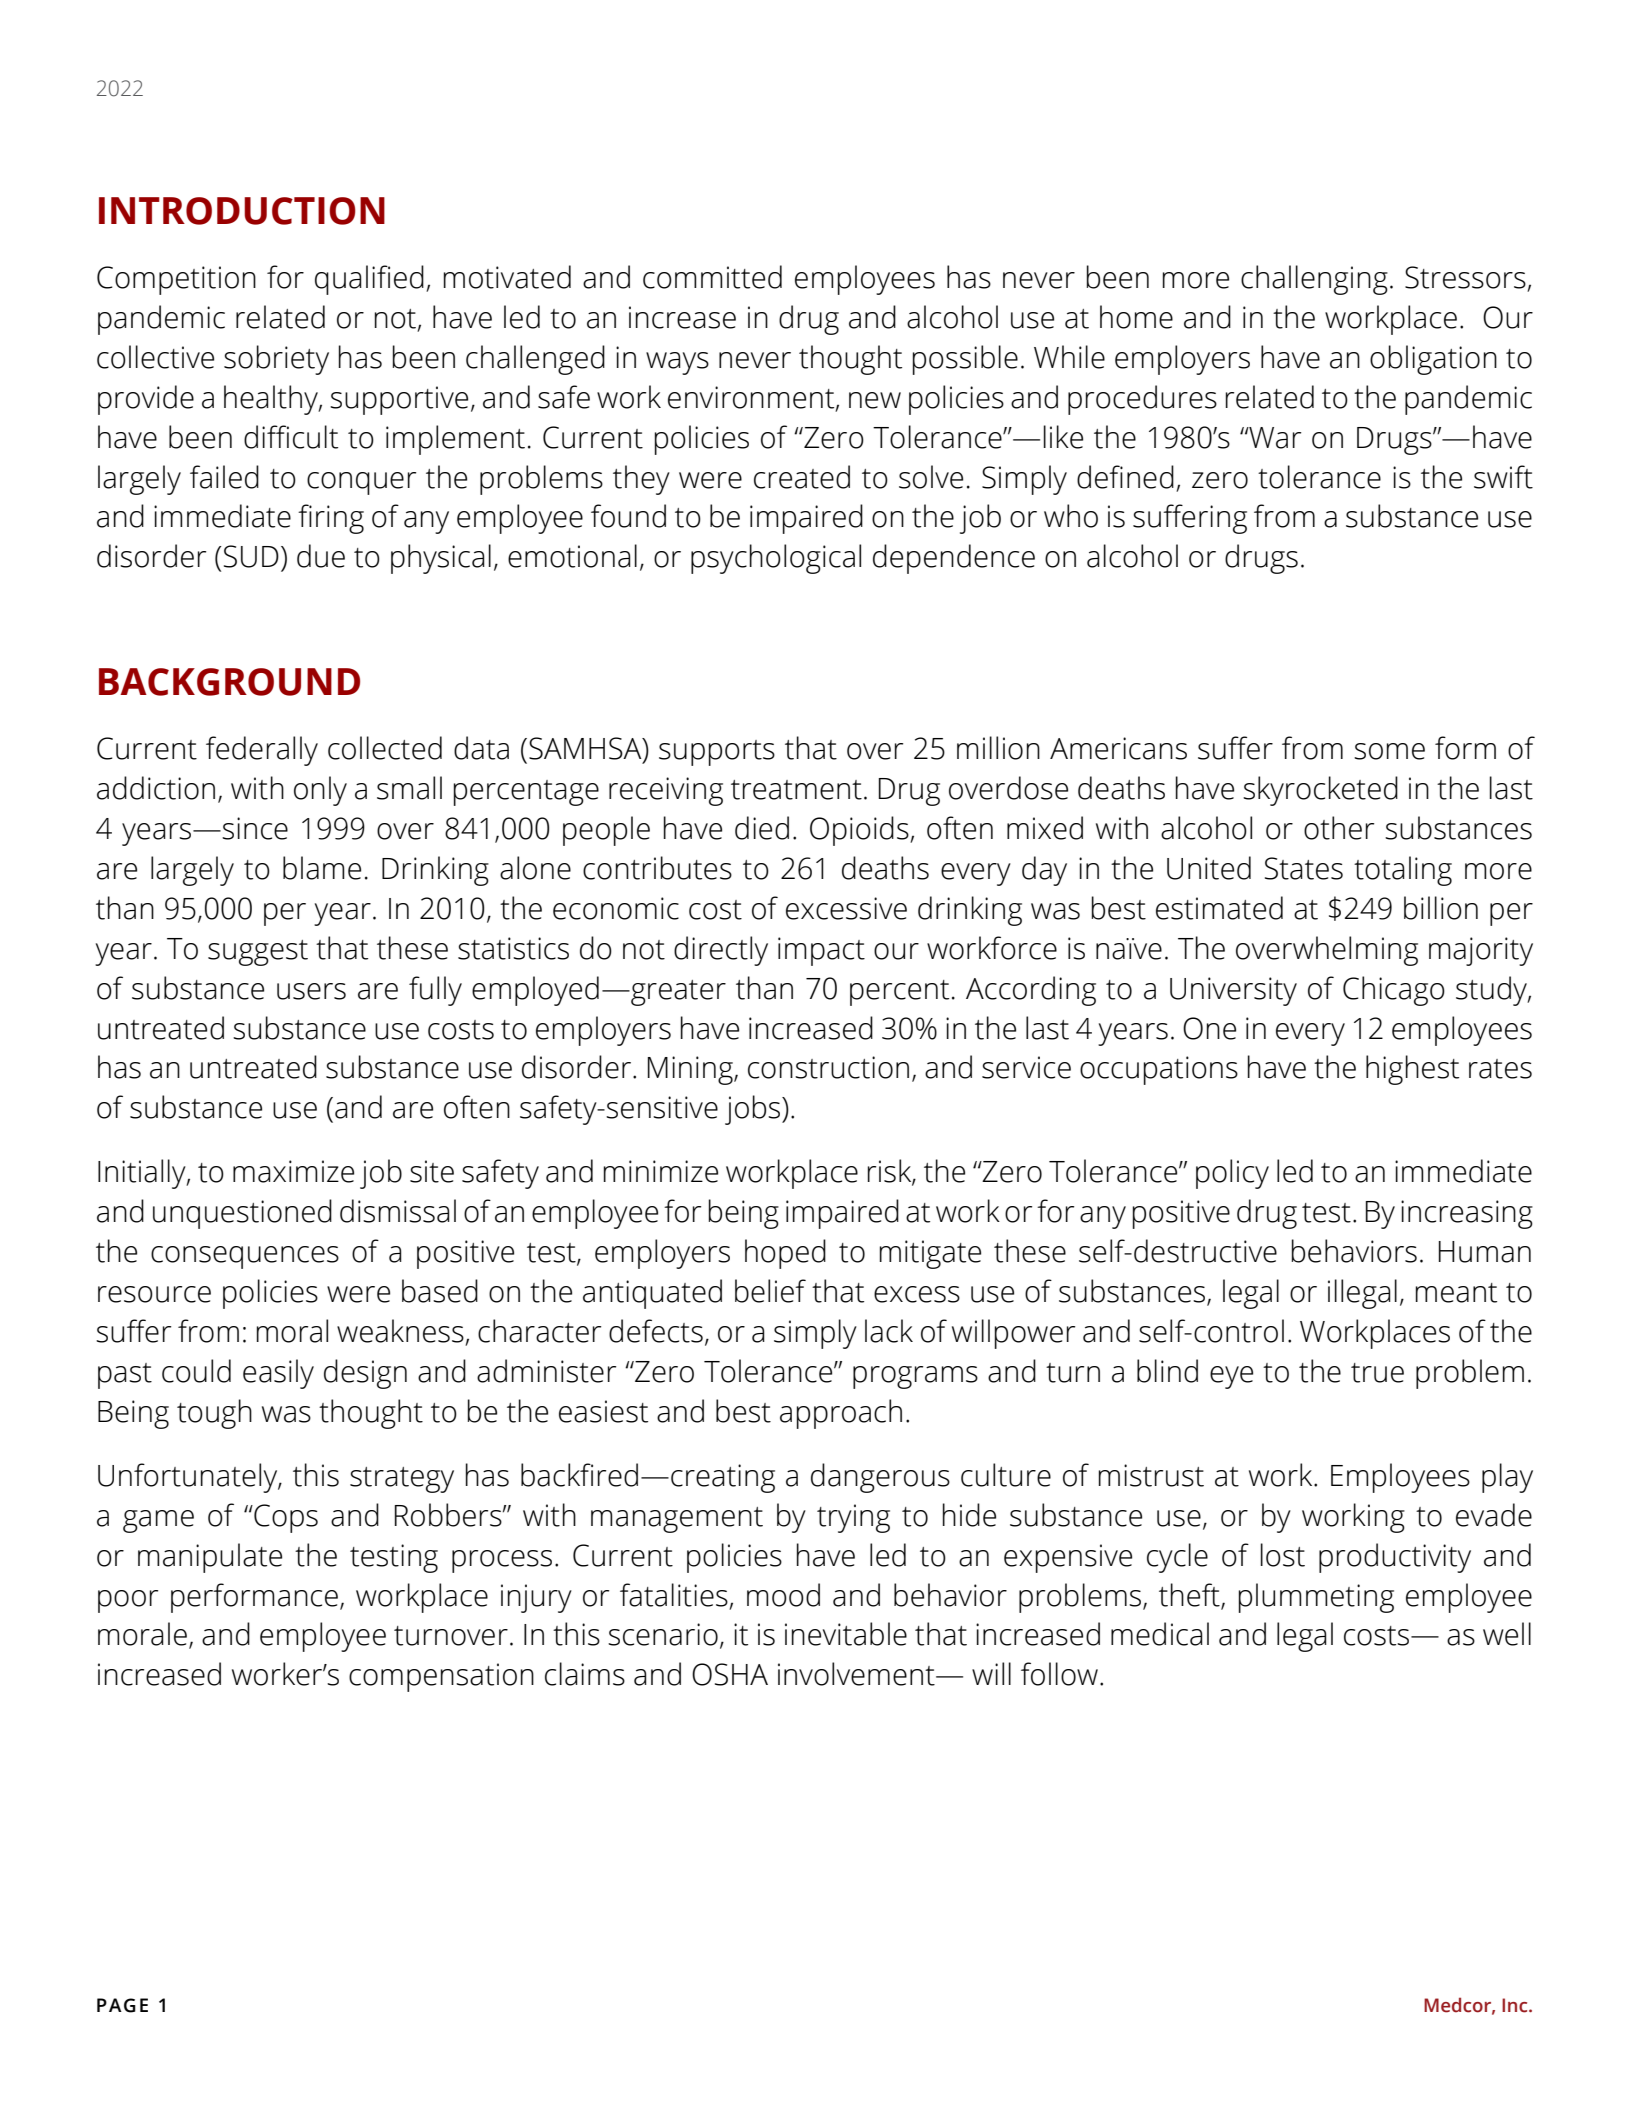 The height and width of the image is (2108, 1629). What do you see at coordinates (331, 519) in the image?
I see `firing` at bounding box center [331, 519].
